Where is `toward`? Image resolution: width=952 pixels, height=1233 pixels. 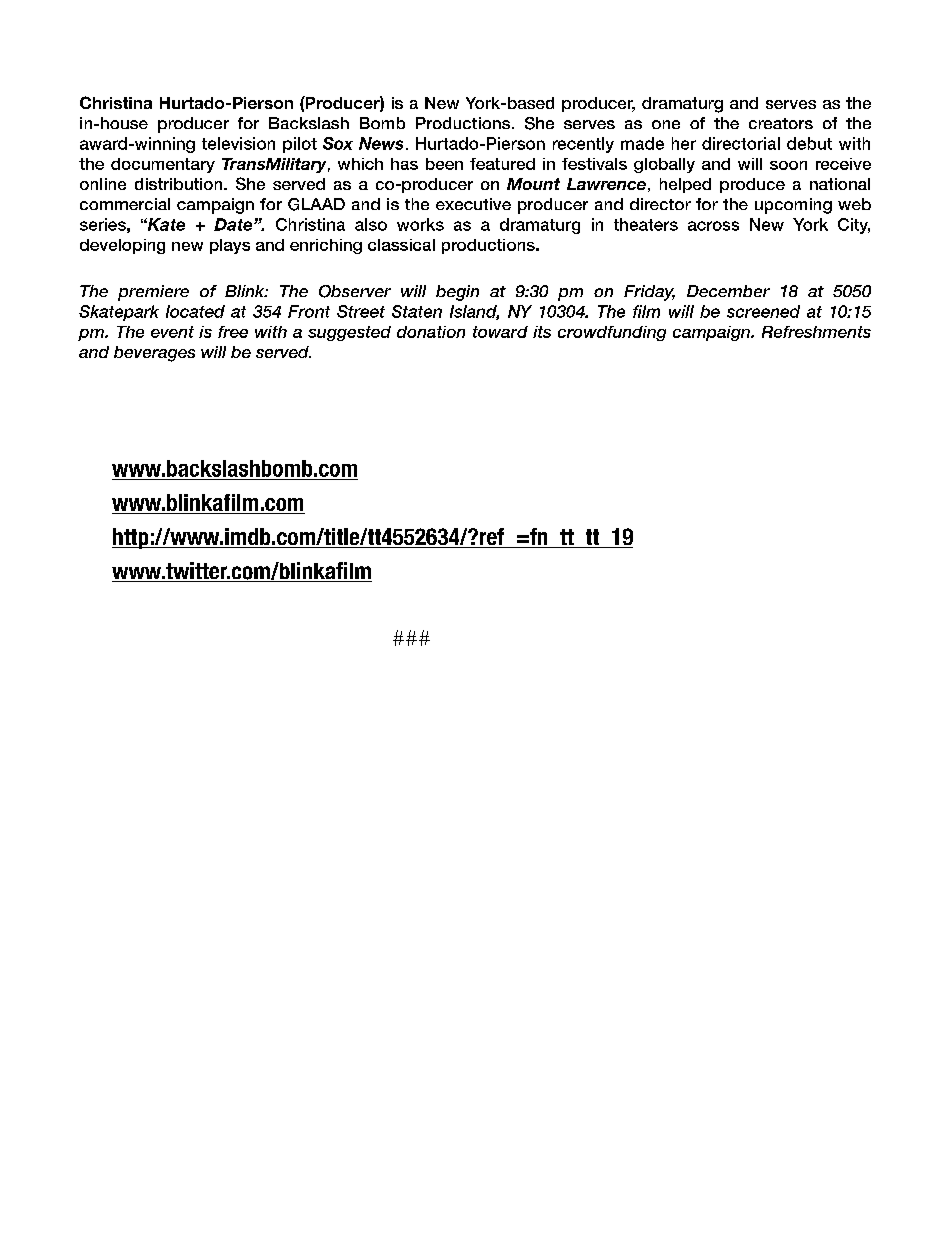 toward is located at coordinates (500, 332).
